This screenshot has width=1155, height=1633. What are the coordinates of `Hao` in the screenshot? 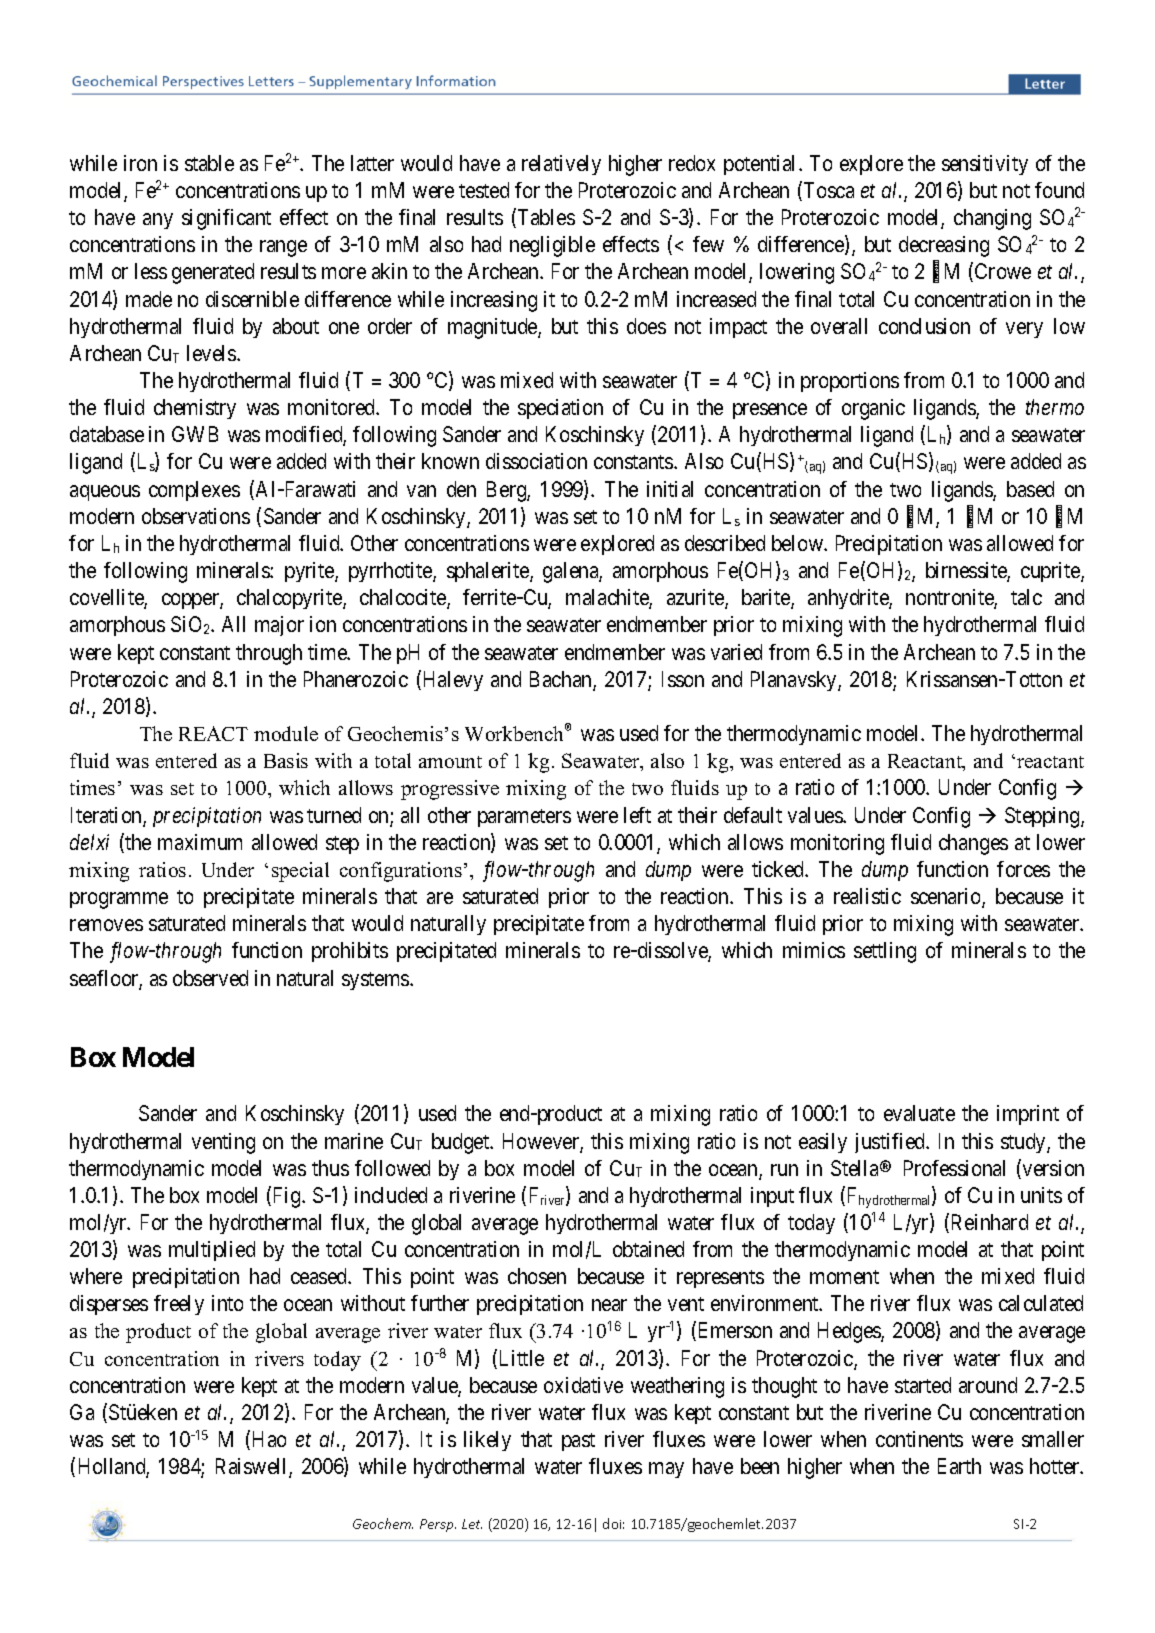 It's located at (269, 1439).
